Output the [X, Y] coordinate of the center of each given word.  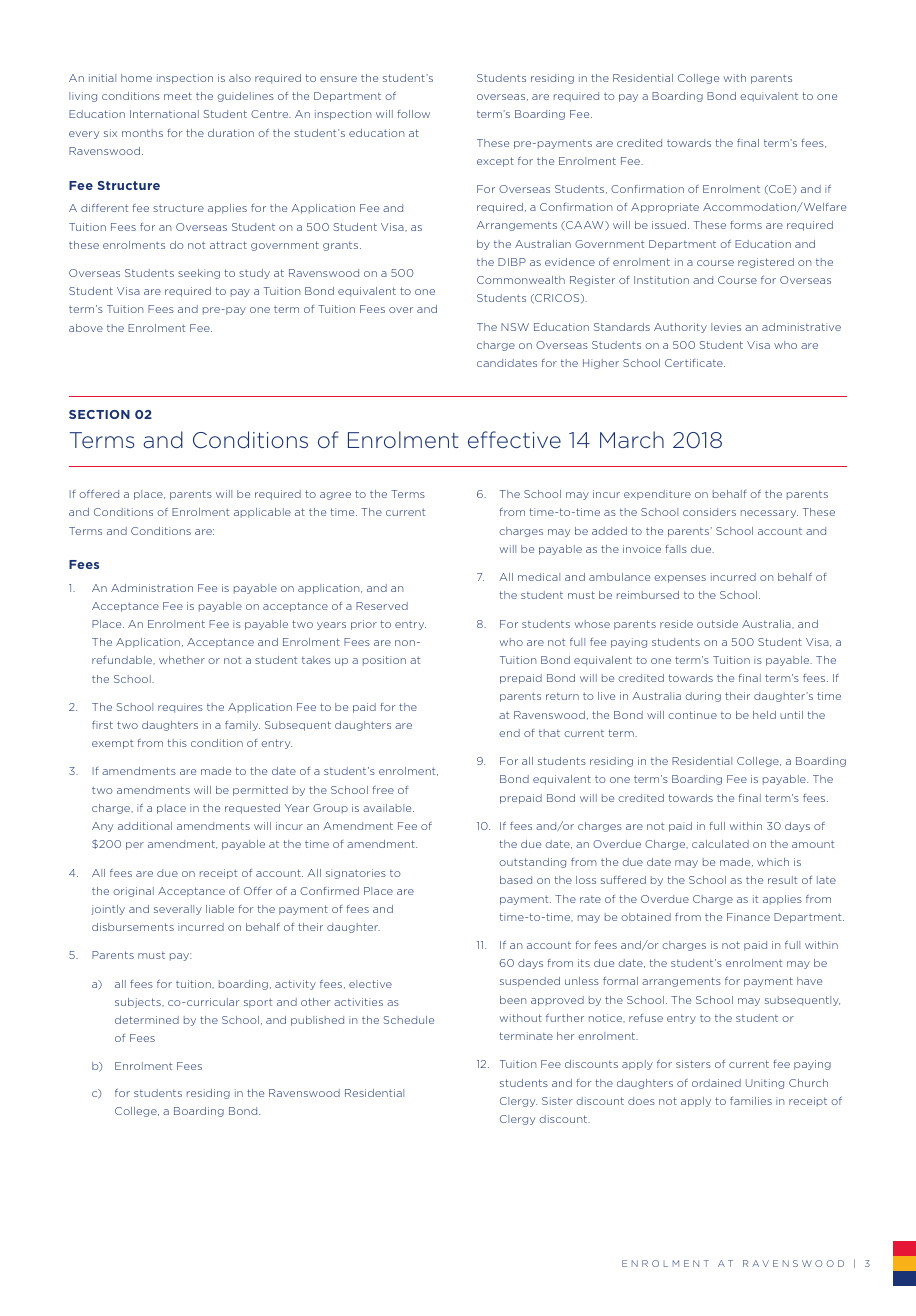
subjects [139, 1003]
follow [413, 114]
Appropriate [665, 208]
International [164, 114]
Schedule [409, 1020]
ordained [716, 1083]
